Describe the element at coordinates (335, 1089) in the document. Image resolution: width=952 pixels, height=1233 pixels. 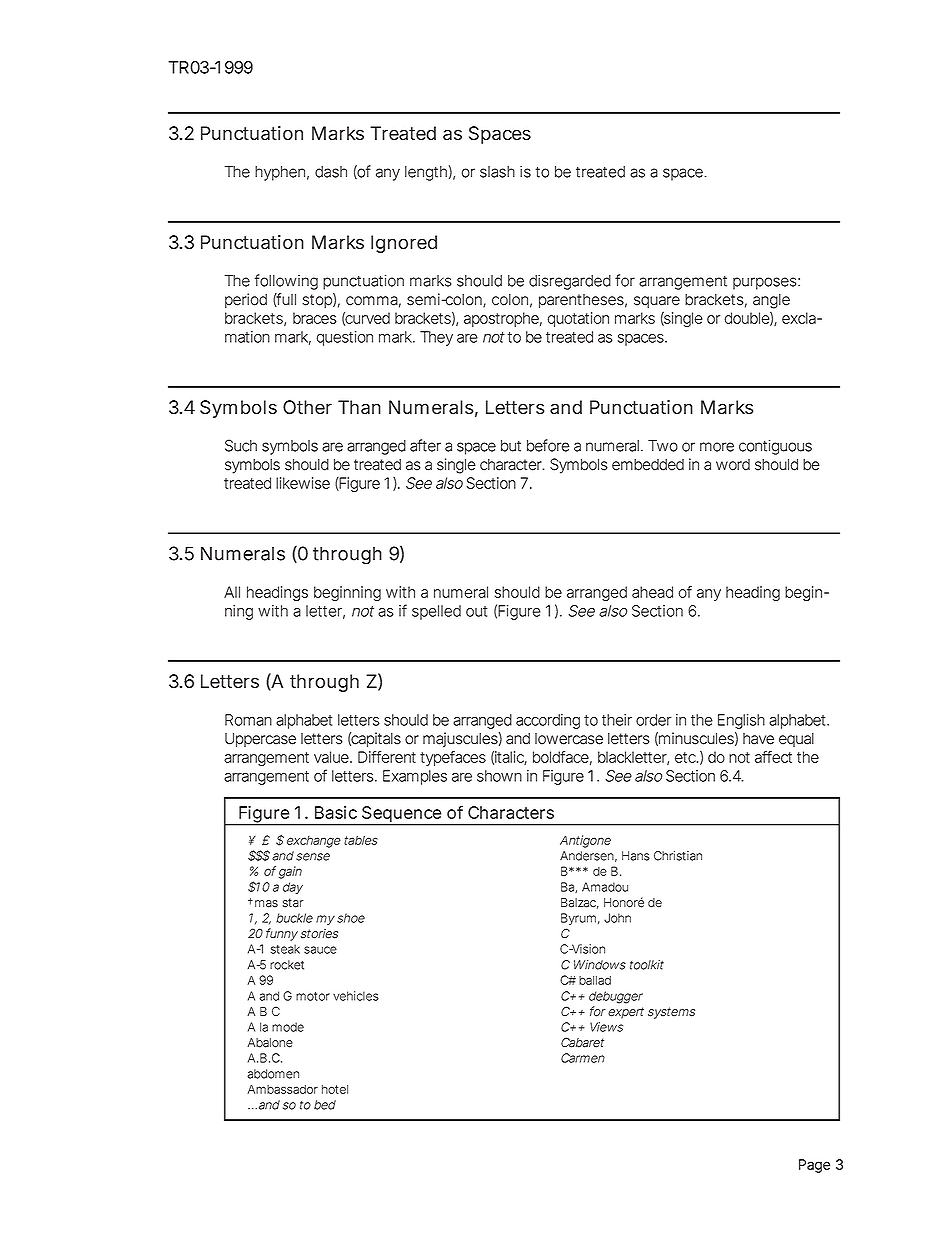
I see `hotel` at that location.
